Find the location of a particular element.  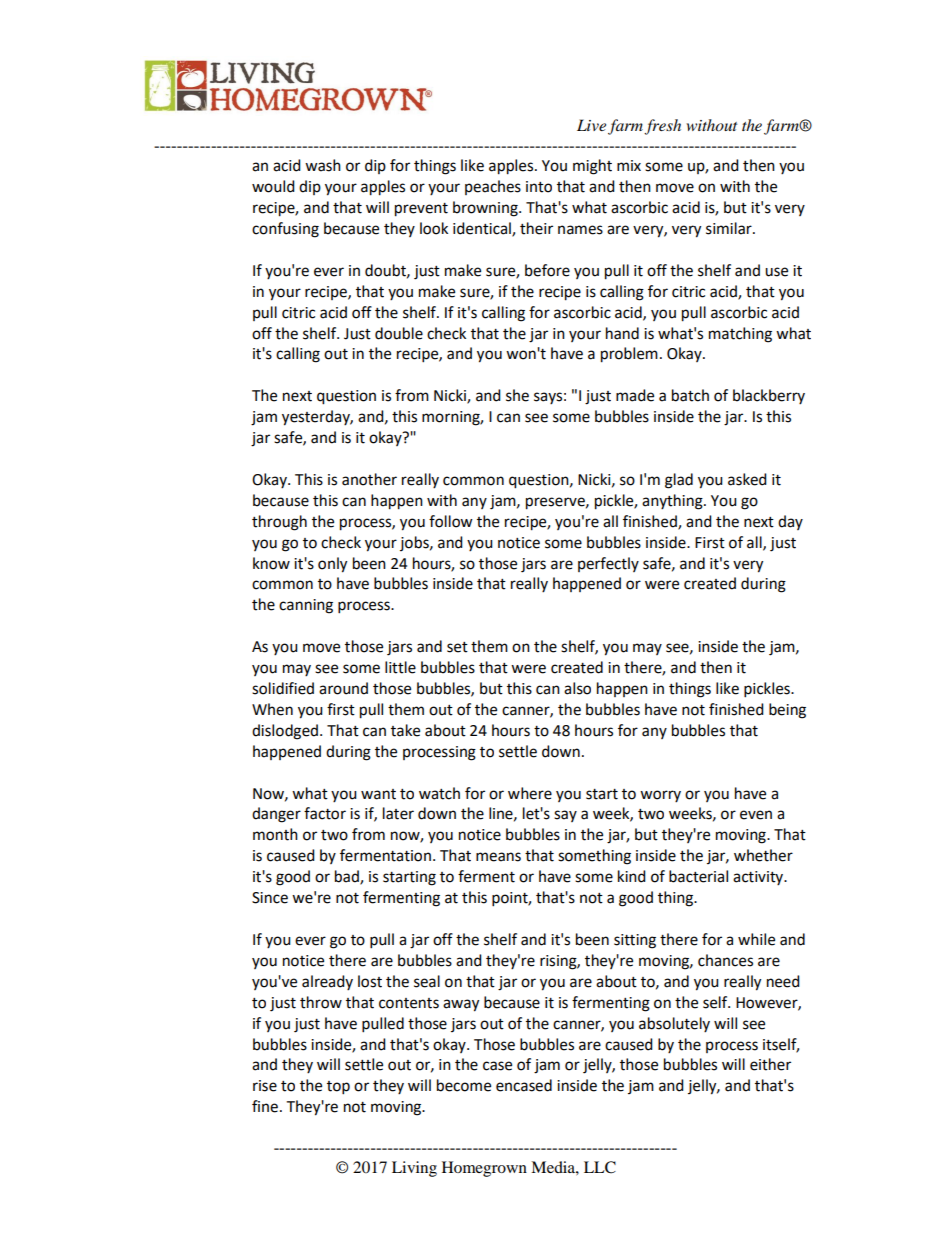

fresh is located at coordinates (662, 127).
